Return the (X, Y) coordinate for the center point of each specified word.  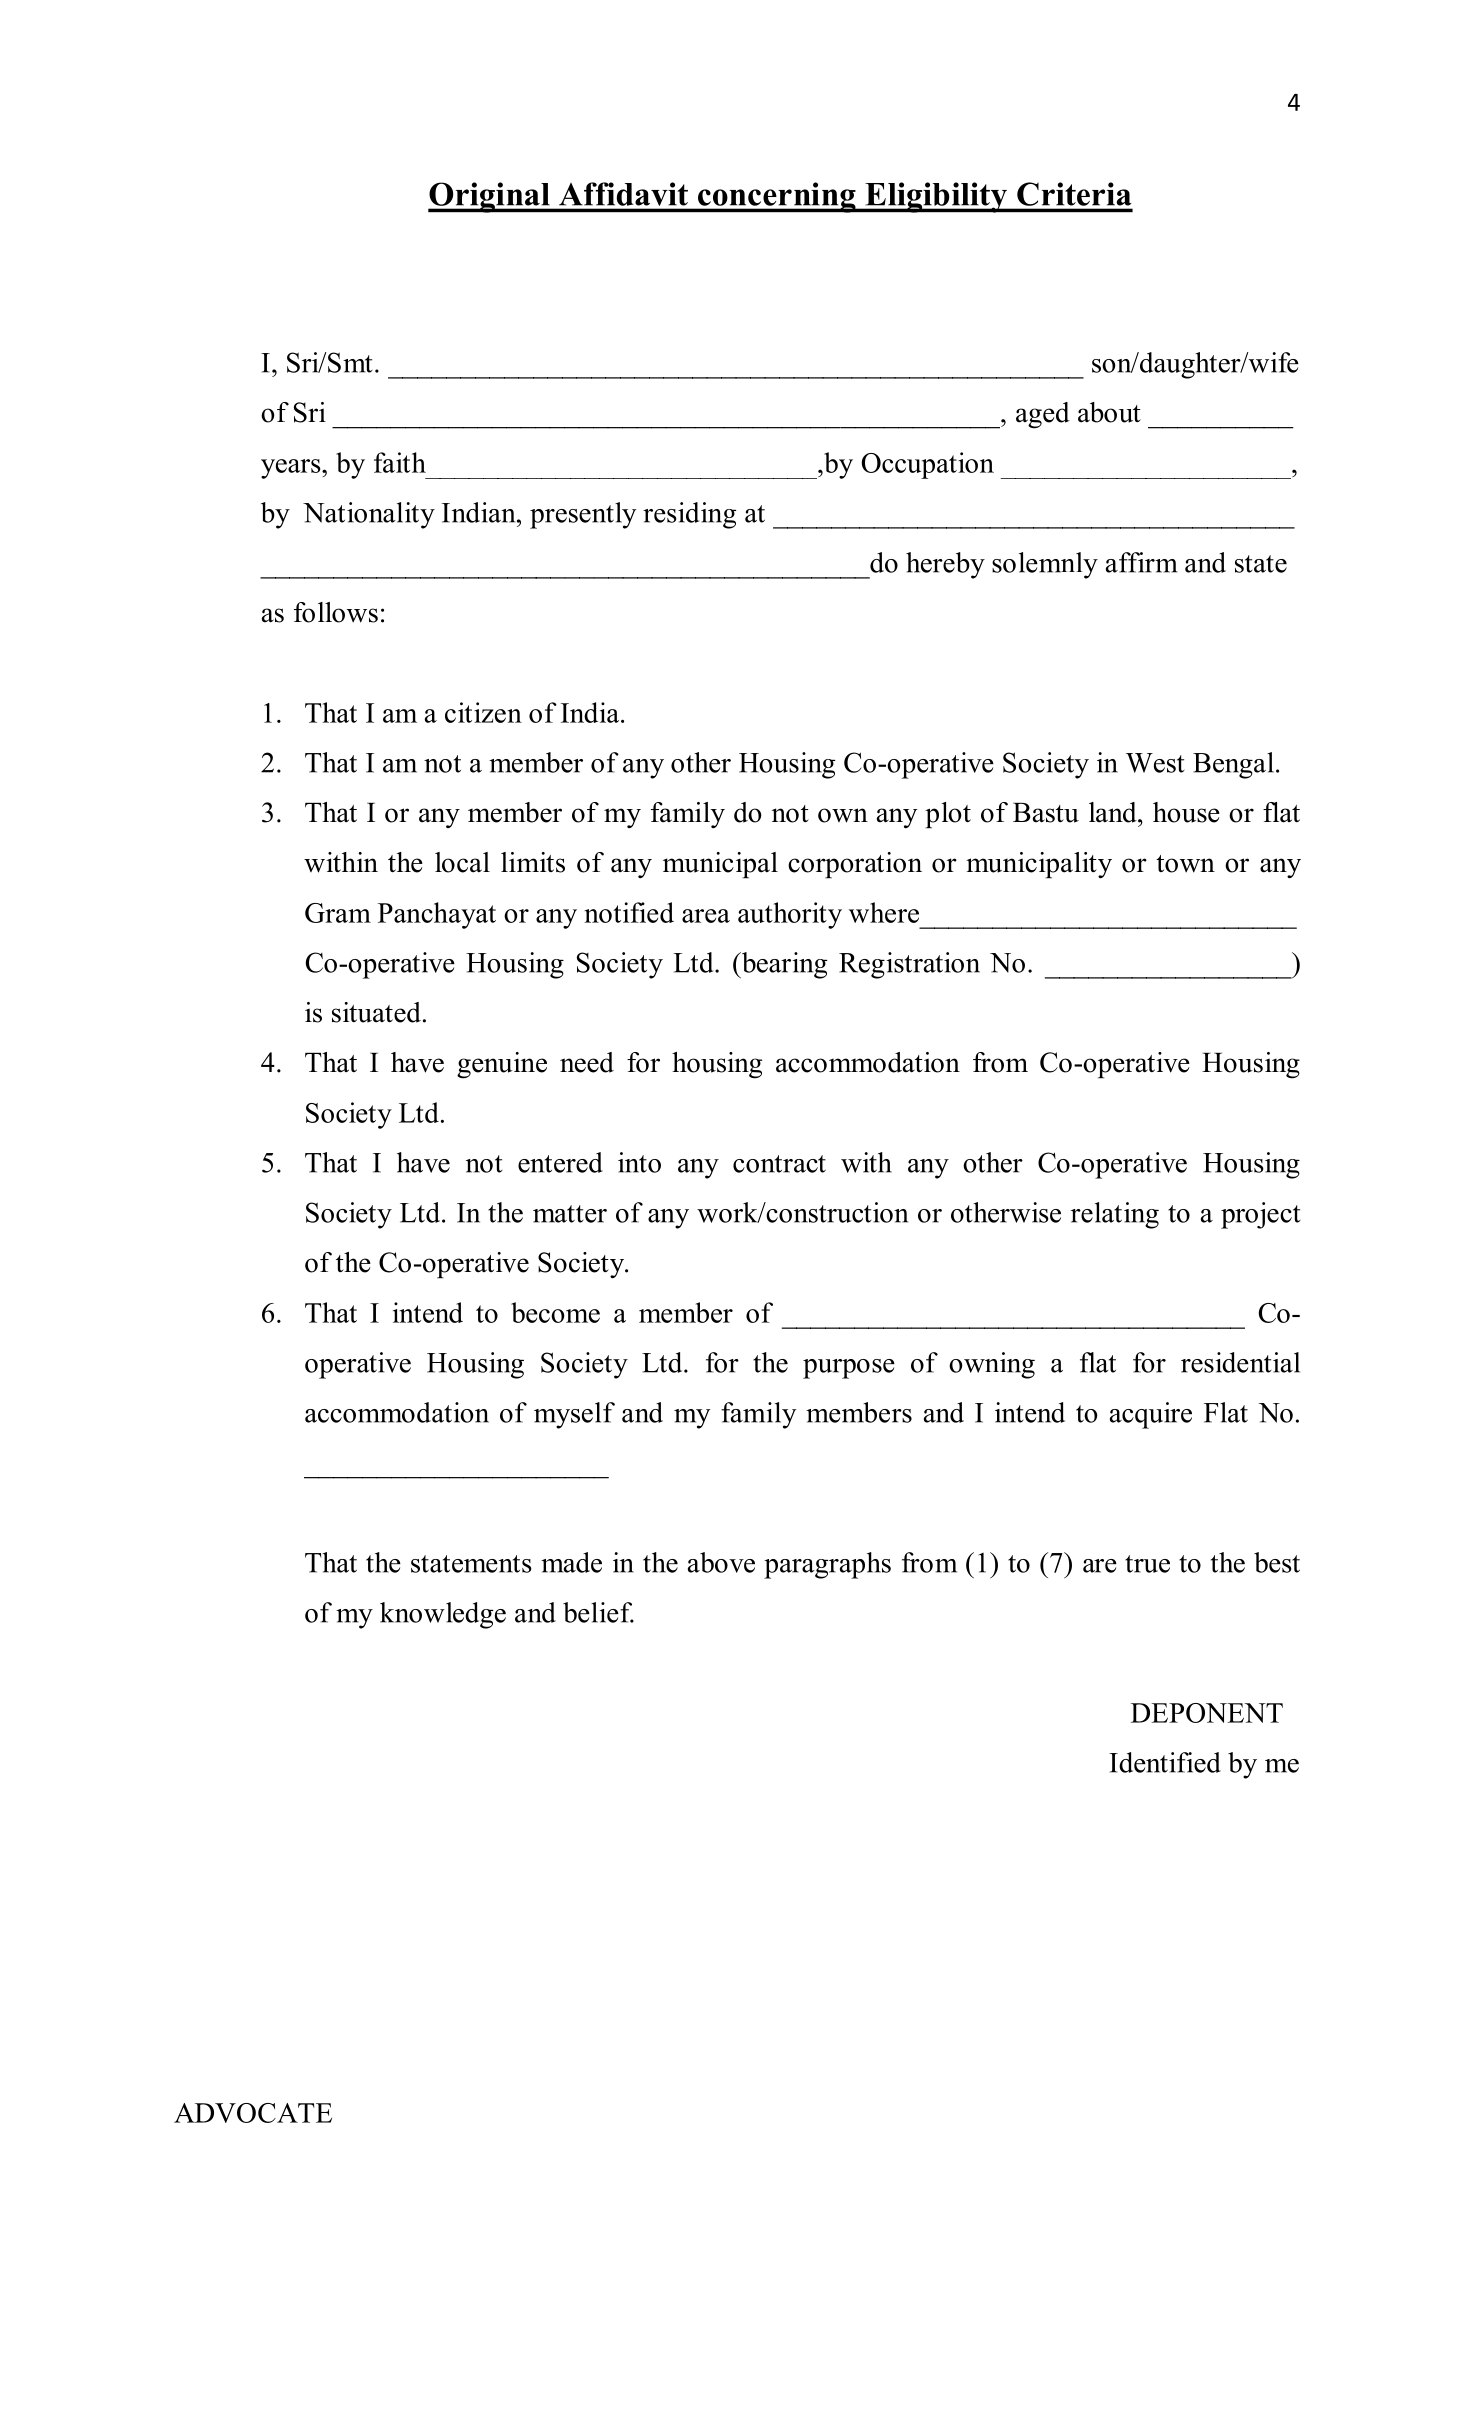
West (1155, 763)
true (1147, 1564)
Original (490, 197)
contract (779, 1164)
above (721, 1562)
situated (376, 1012)
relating (1115, 1215)
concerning (776, 197)
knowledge (443, 1615)
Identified (1165, 1762)
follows (336, 612)
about (1109, 412)
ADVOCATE (253, 2113)
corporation (855, 865)
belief (598, 1612)
